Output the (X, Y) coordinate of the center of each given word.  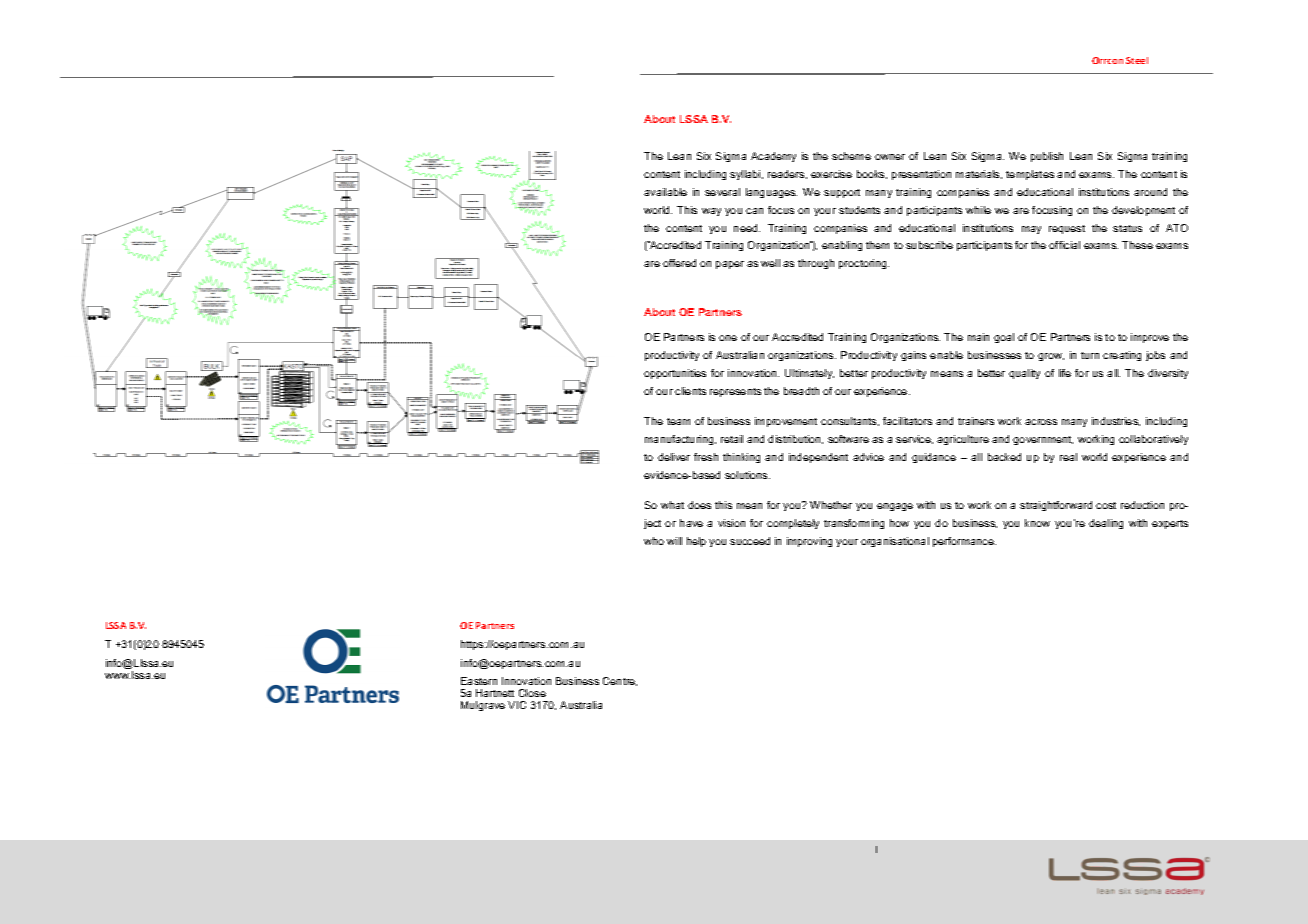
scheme (851, 156)
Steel (1137, 60)
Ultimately (809, 374)
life (1065, 373)
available (665, 192)
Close (532, 693)
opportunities (675, 374)
